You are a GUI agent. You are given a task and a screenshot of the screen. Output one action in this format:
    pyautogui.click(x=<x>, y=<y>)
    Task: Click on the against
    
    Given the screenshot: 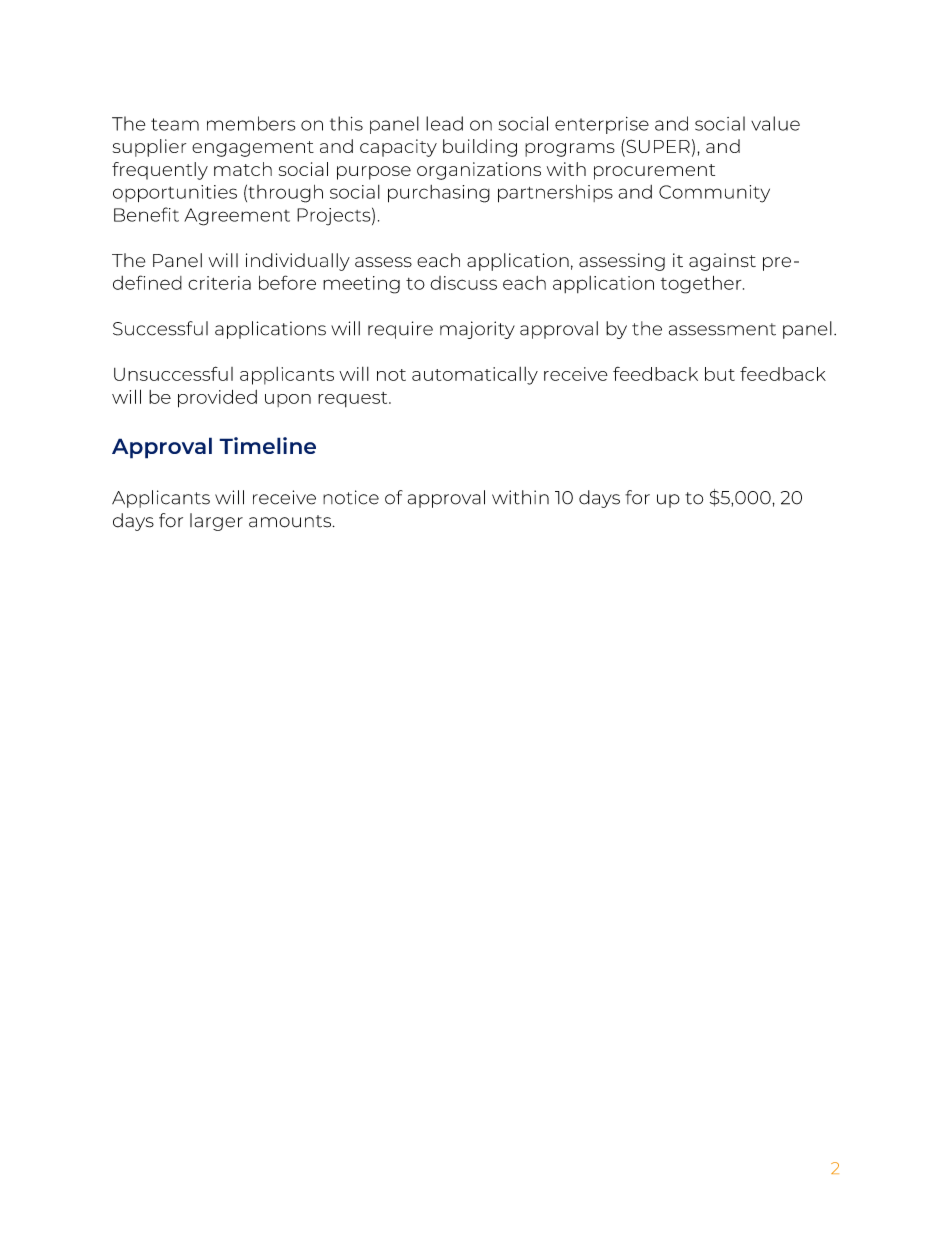 What is the action you would take?
    pyautogui.click(x=722, y=262)
